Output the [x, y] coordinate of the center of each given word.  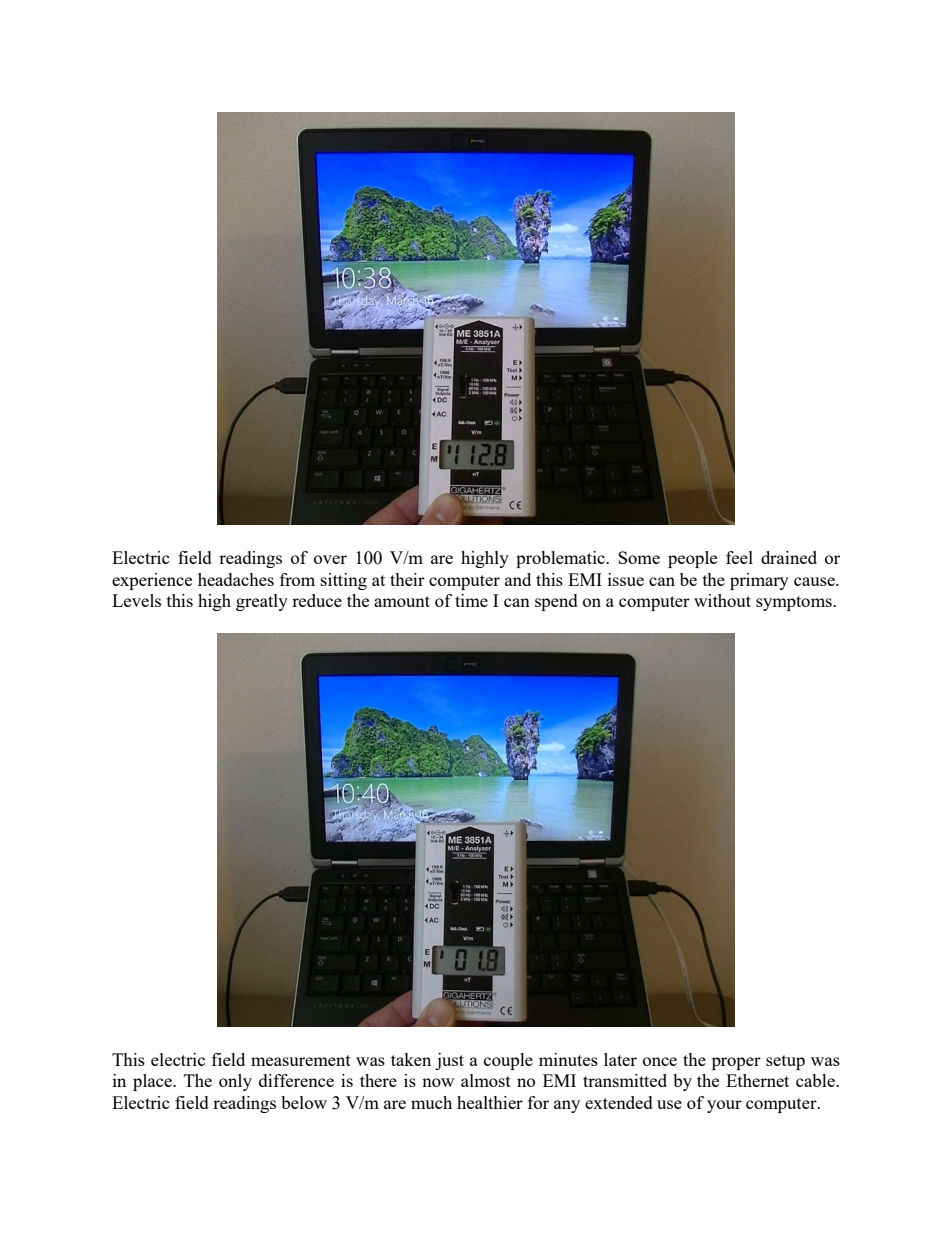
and [518, 579]
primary [759, 581]
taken [411, 1059]
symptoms [795, 603]
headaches [236, 579]
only [235, 1082]
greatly [262, 602]
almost [486, 1080]
